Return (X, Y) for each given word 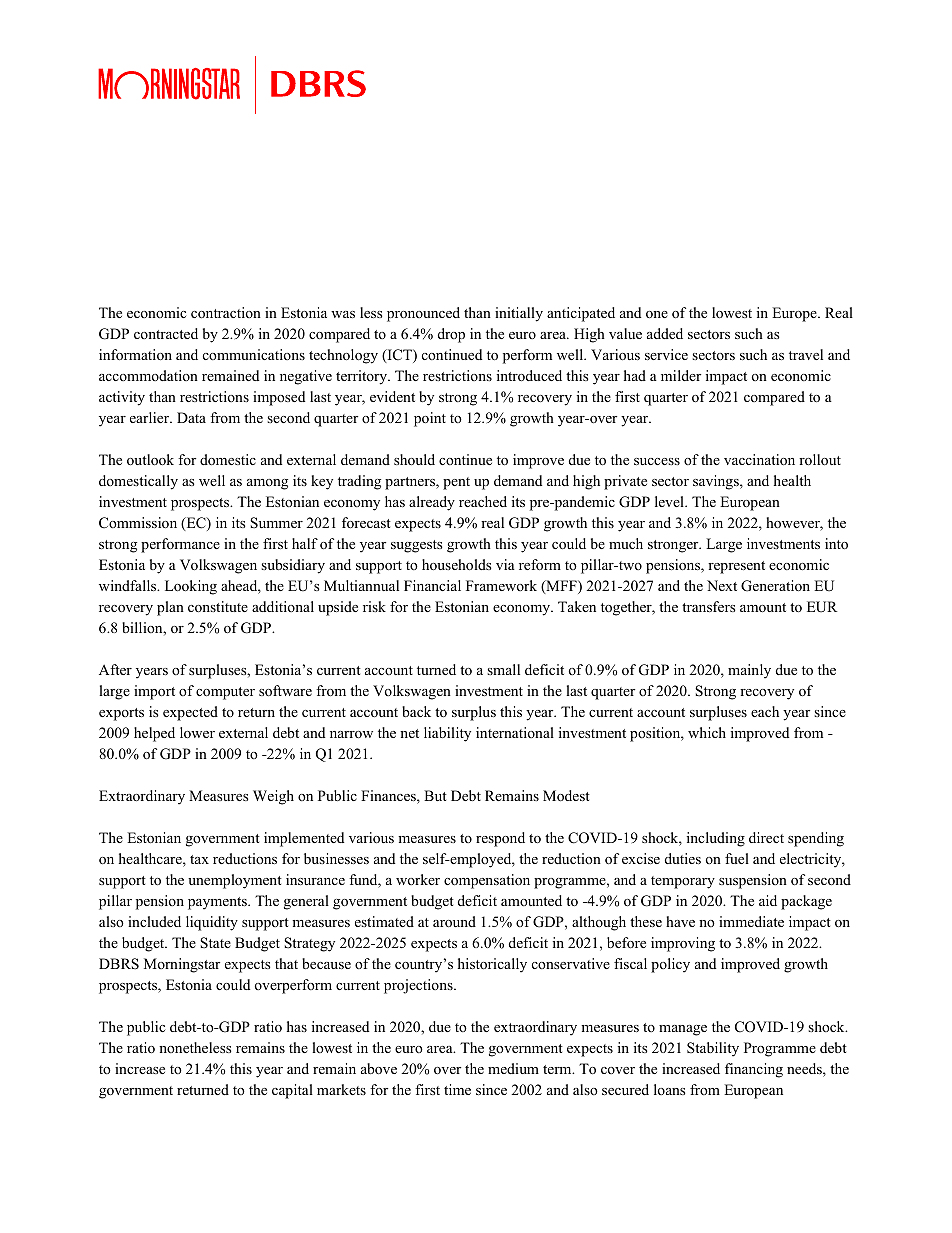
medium (513, 1068)
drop (451, 335)
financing (754, 1070)
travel (806, 354)
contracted (166, 333)
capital (292, 1091)
